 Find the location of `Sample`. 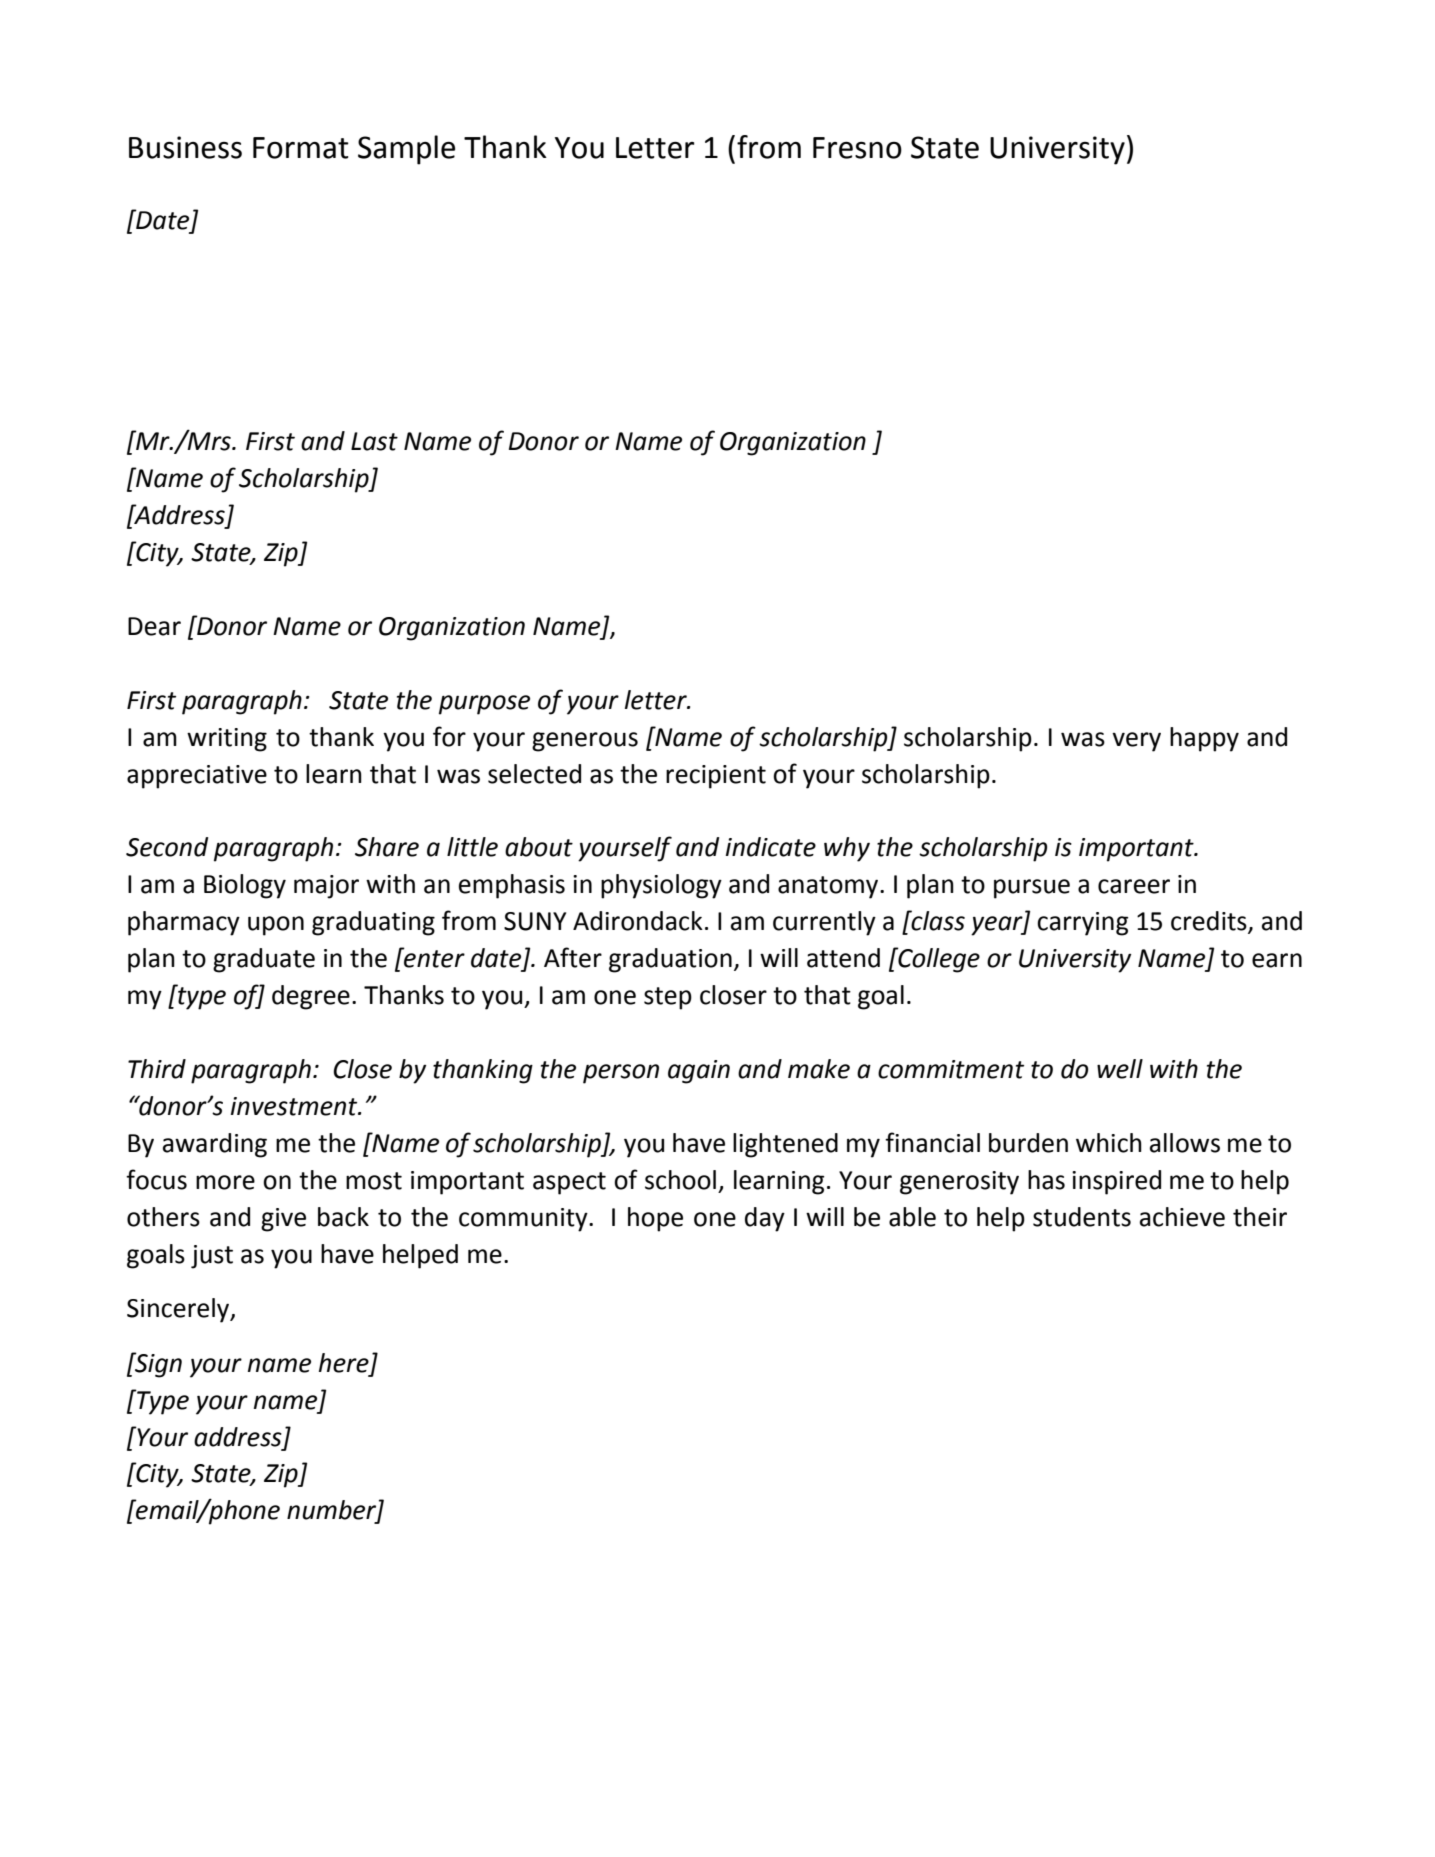

Sample is located at coordinates (406, 150).
